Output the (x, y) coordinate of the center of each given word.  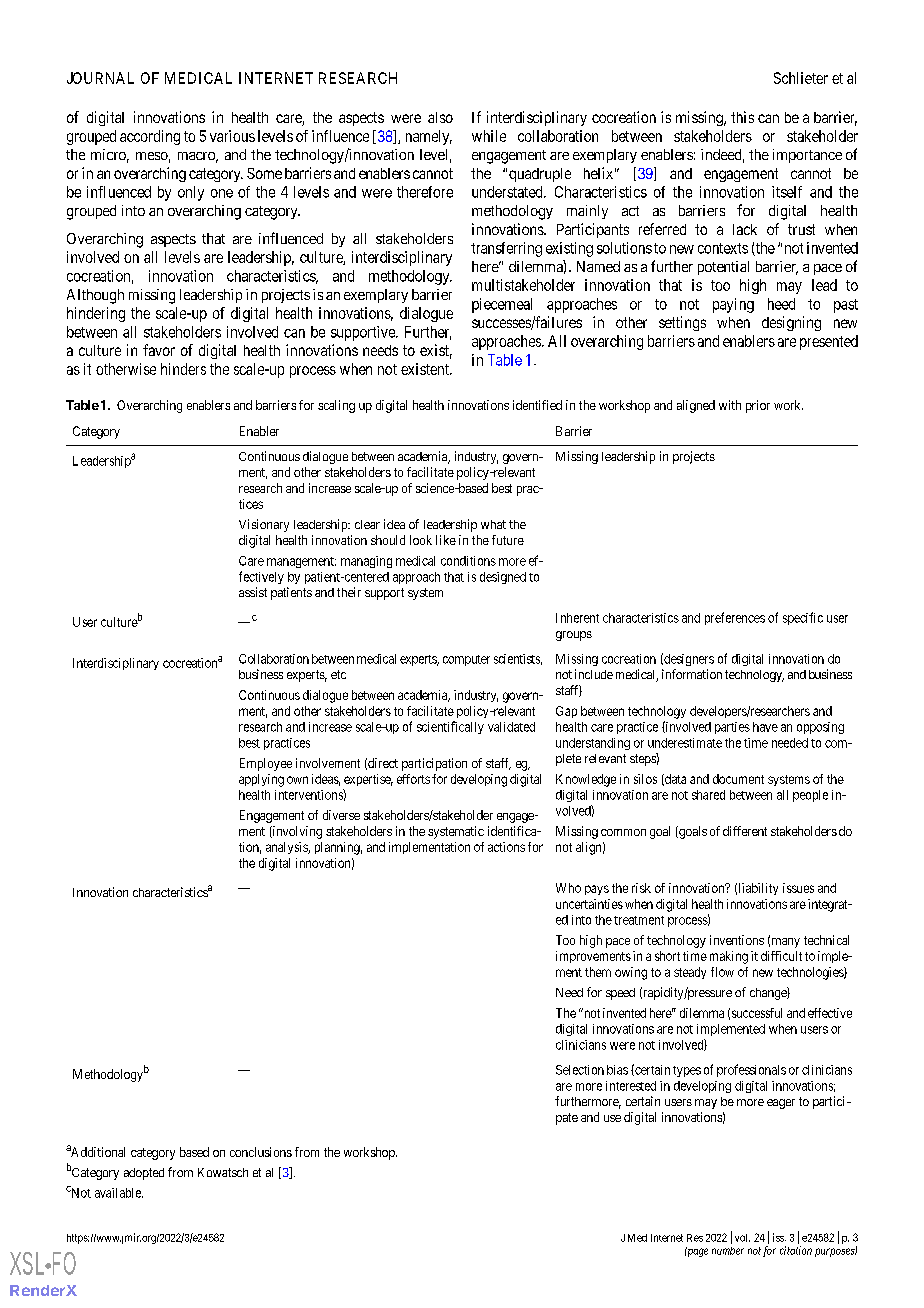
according (150, 137)
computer (466, 660)
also (440, 117)
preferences (735, 618)
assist (253, 592)
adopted (144, 1174)
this (742, 117)
